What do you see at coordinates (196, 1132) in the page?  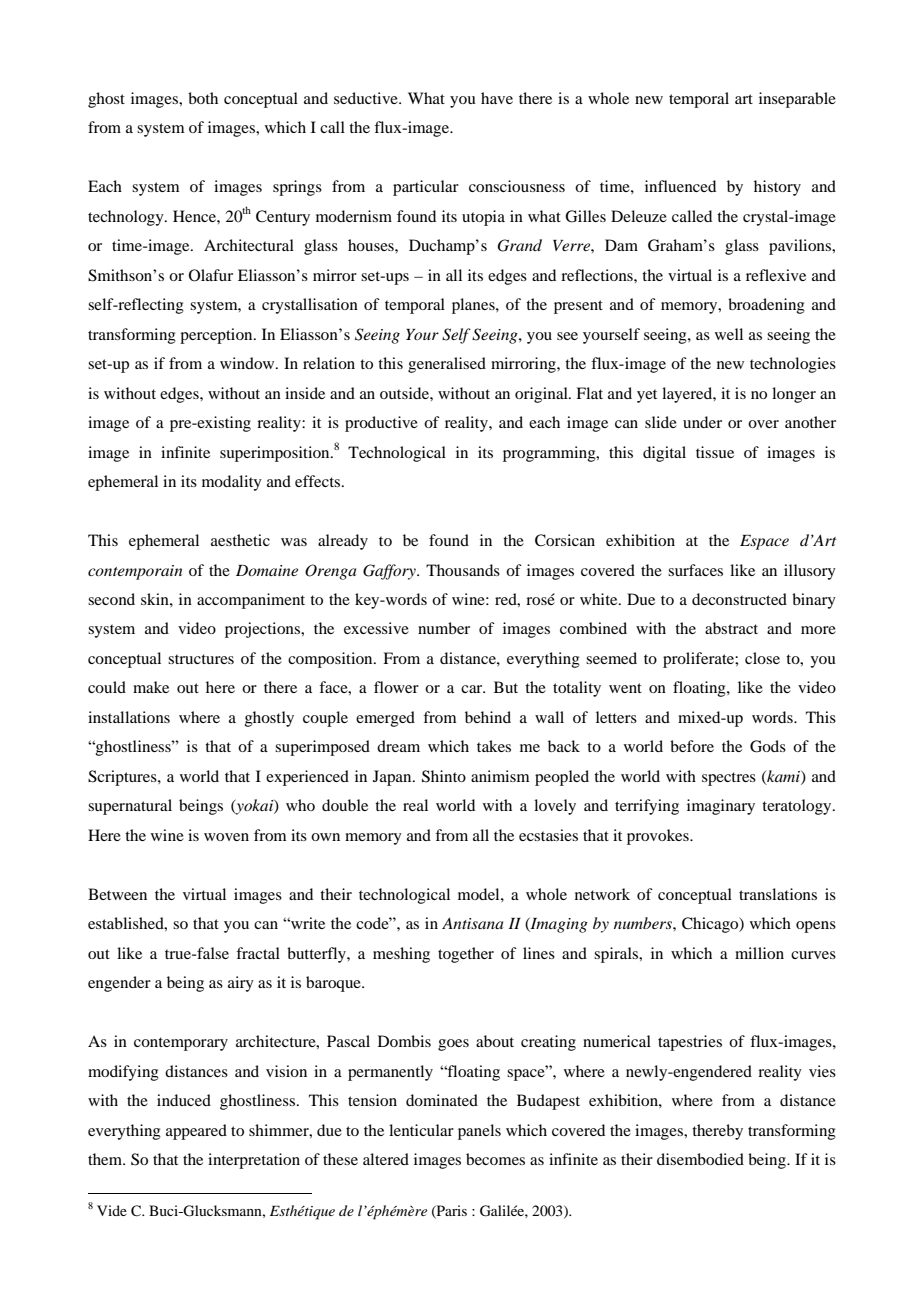 I see `appeared` at bounding box center [196, 1132].
